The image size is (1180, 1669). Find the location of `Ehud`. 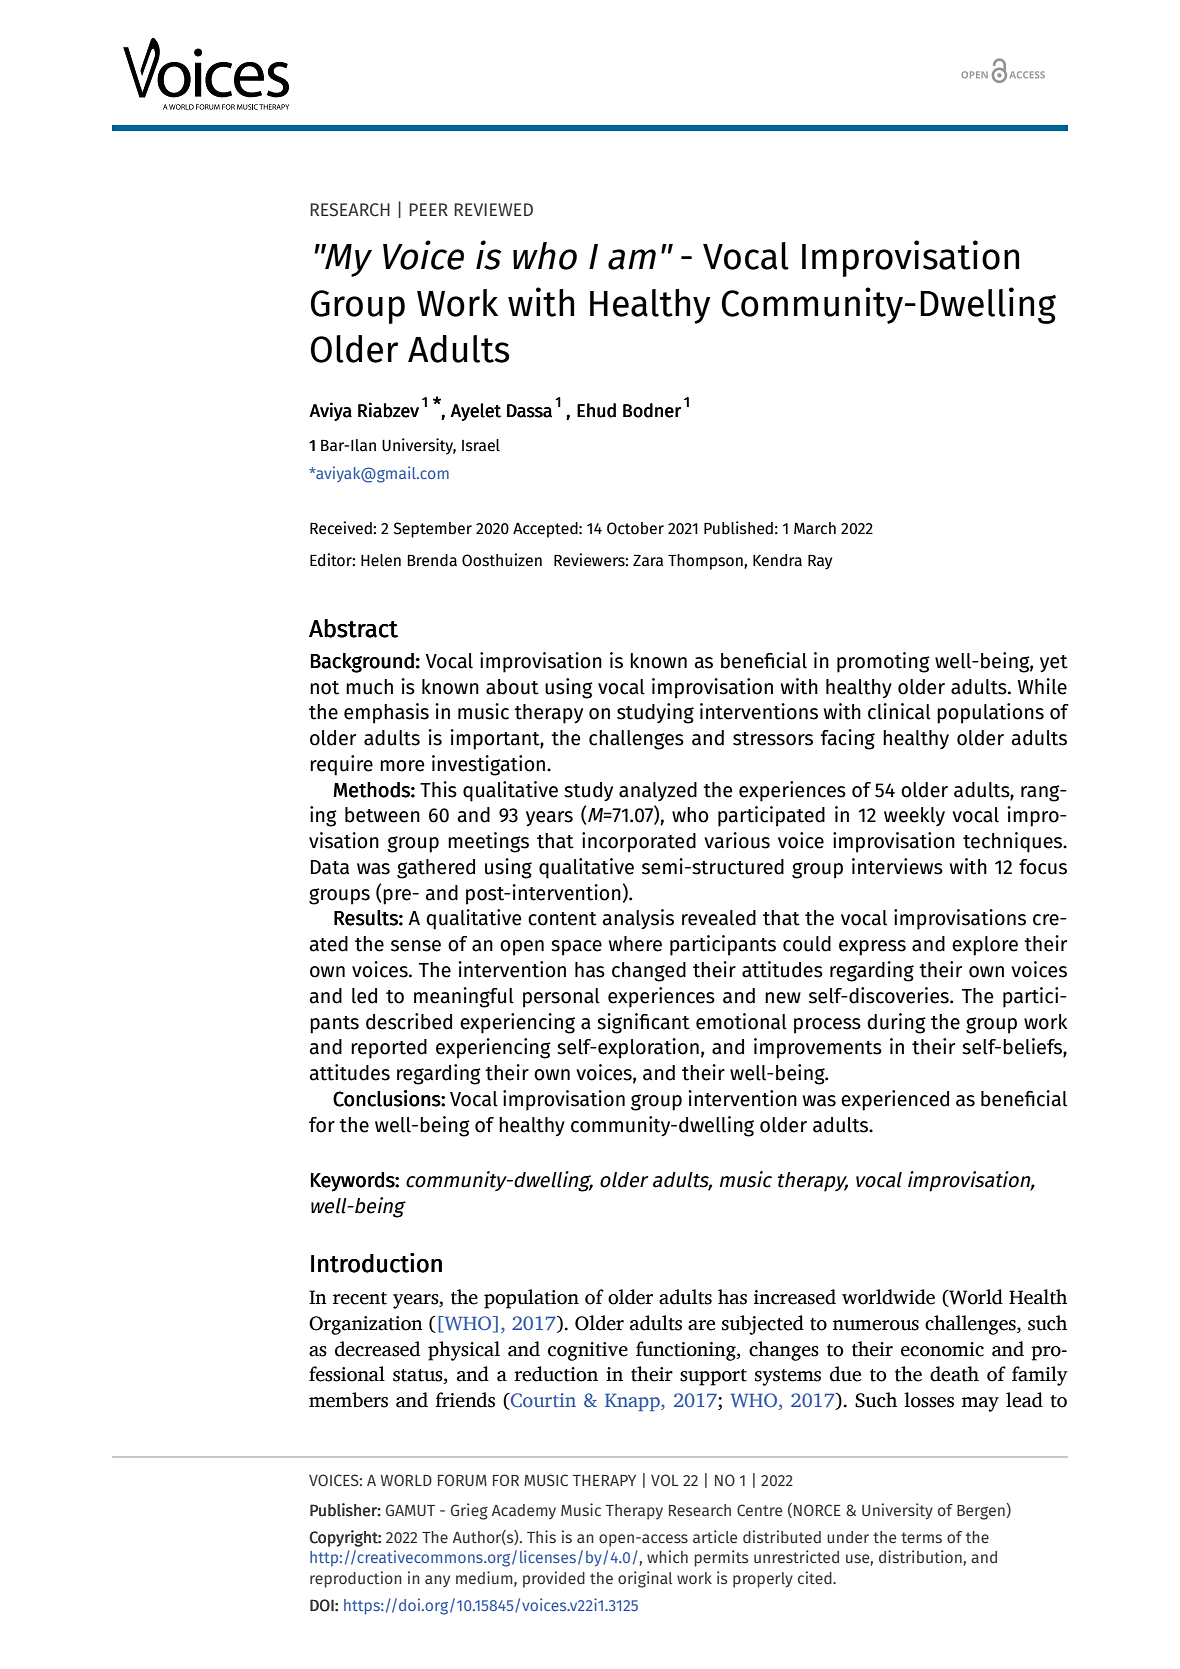

Ehud is located at coordinates (596, 410).
